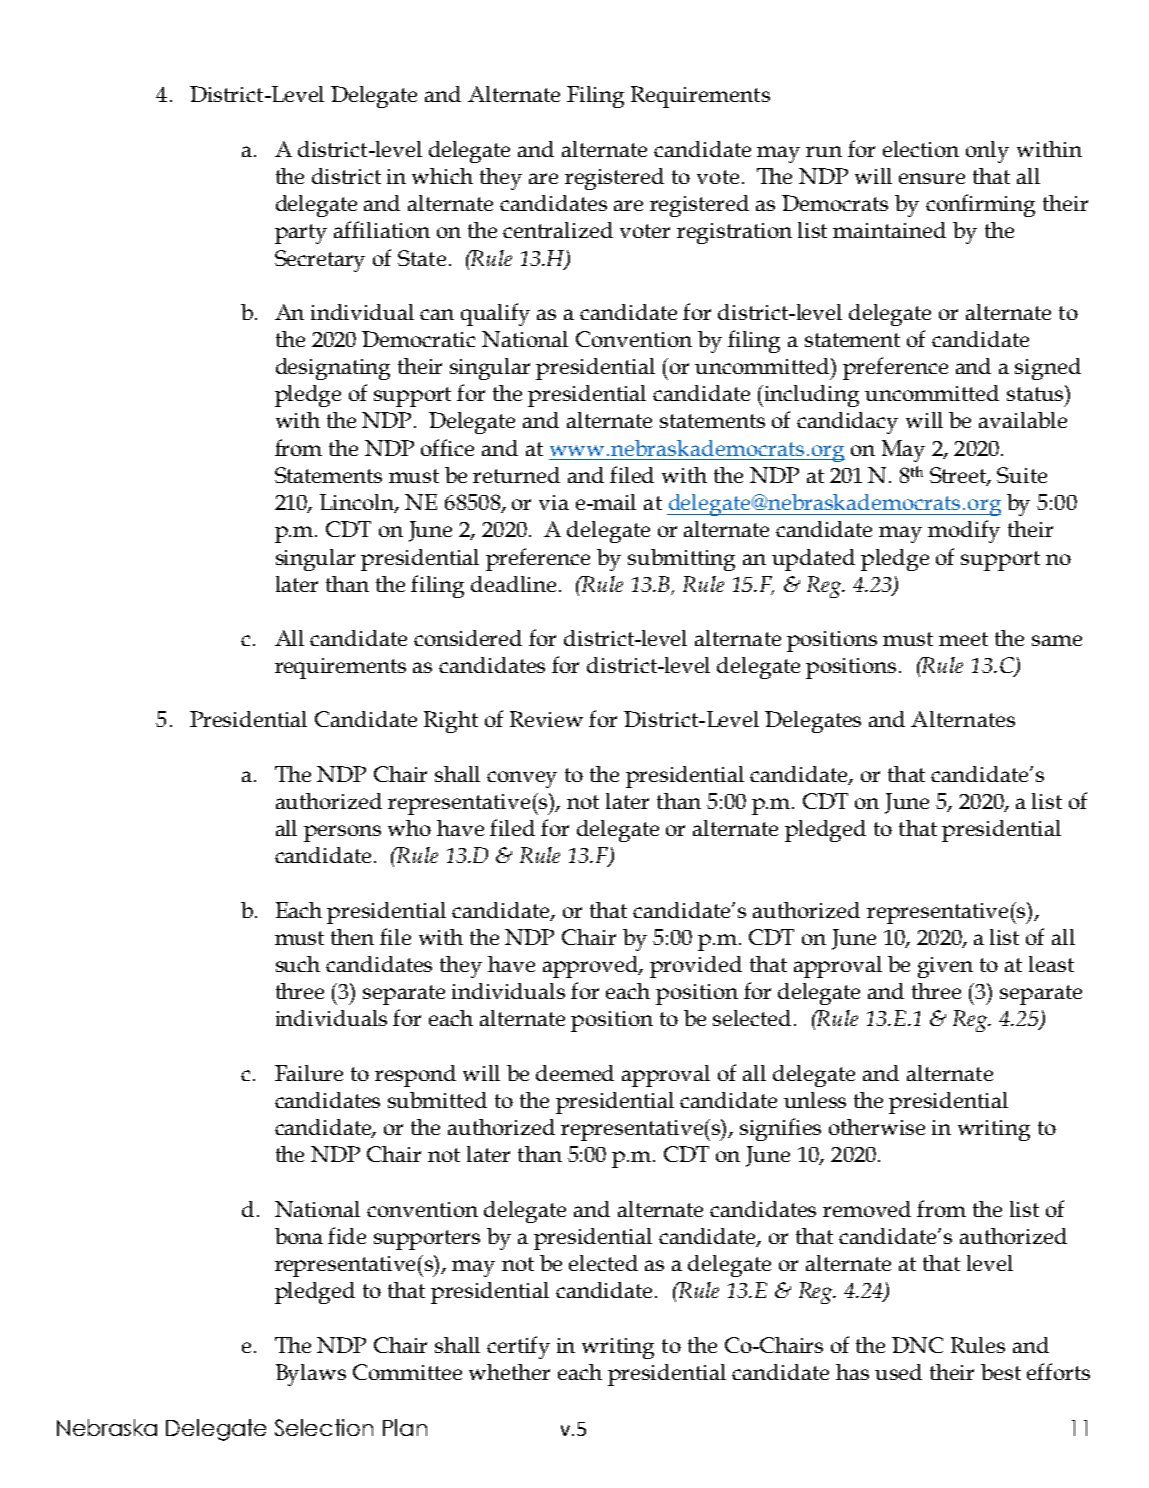  Describe the element at coordinates (359, 503) in the screenshot. I see `Lincoln` at that location.
